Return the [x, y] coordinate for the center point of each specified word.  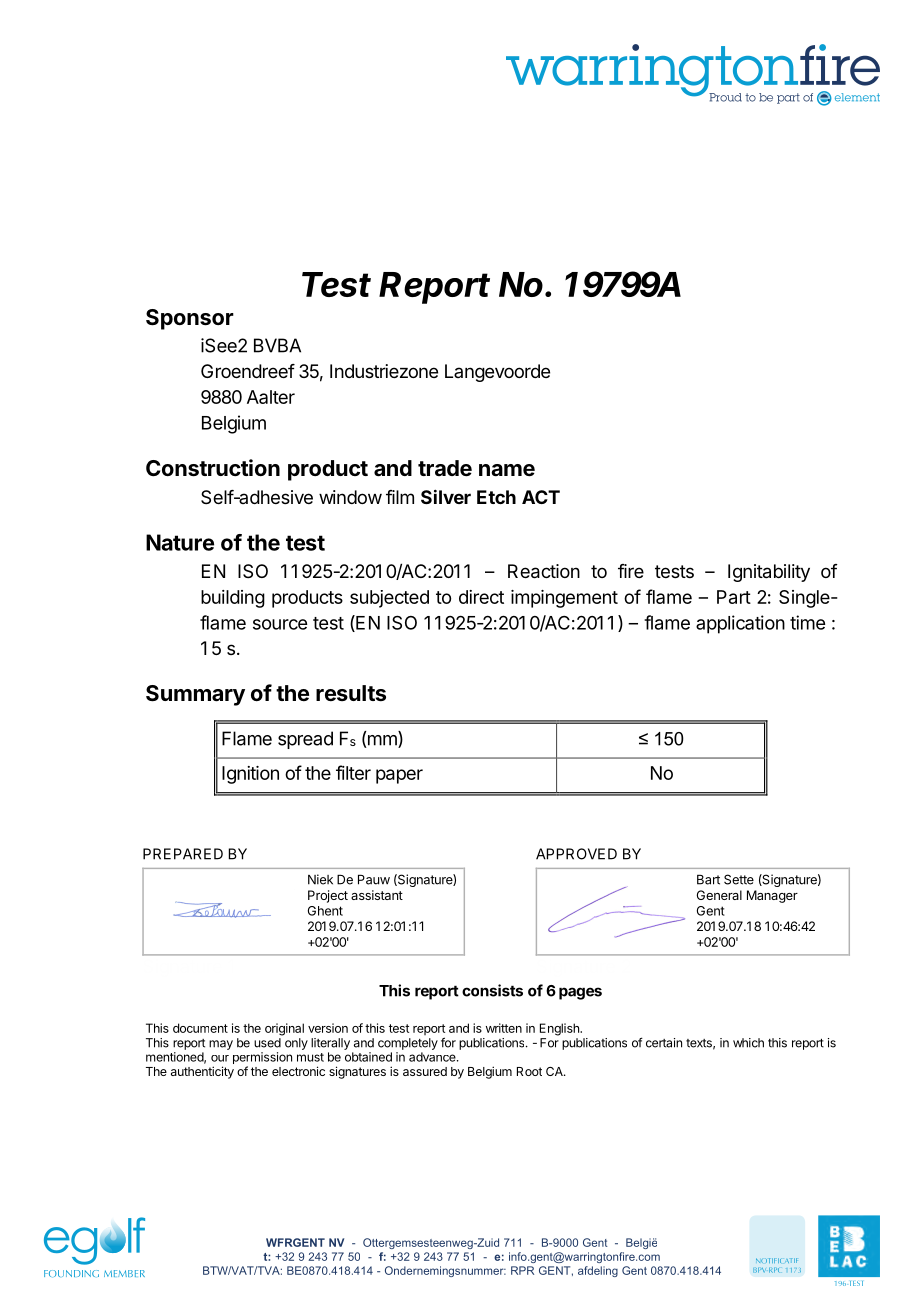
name [507, 470]
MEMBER [124, 1273]
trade [445, 468]
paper [399, 776]
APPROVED [576, 854]
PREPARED [183, 854]
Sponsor [190, 319]
